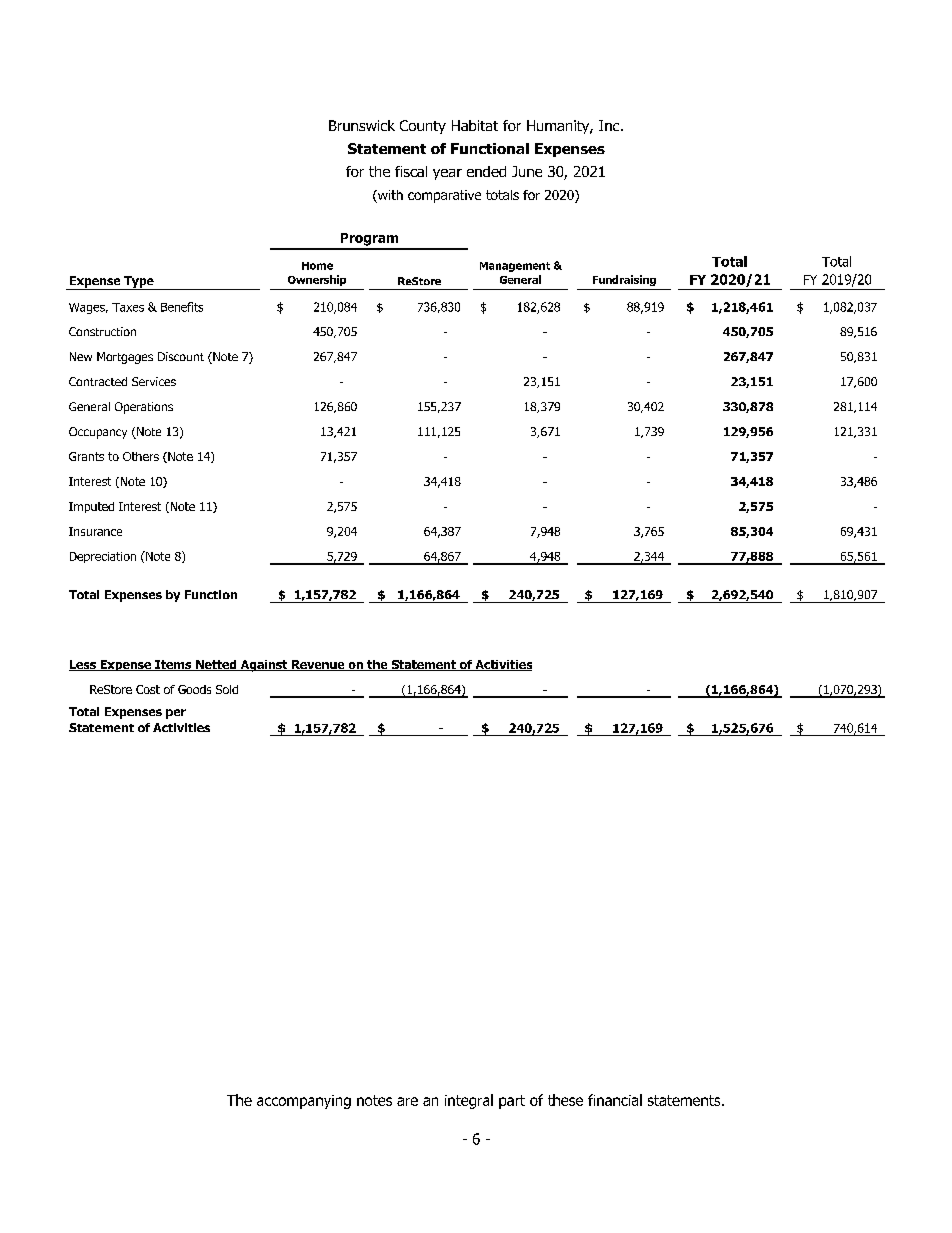 This document has height=1233, width=952. What do you see at coordinates (139, 283) in the document?
I see `Type` at bounding box center [139, 283].
